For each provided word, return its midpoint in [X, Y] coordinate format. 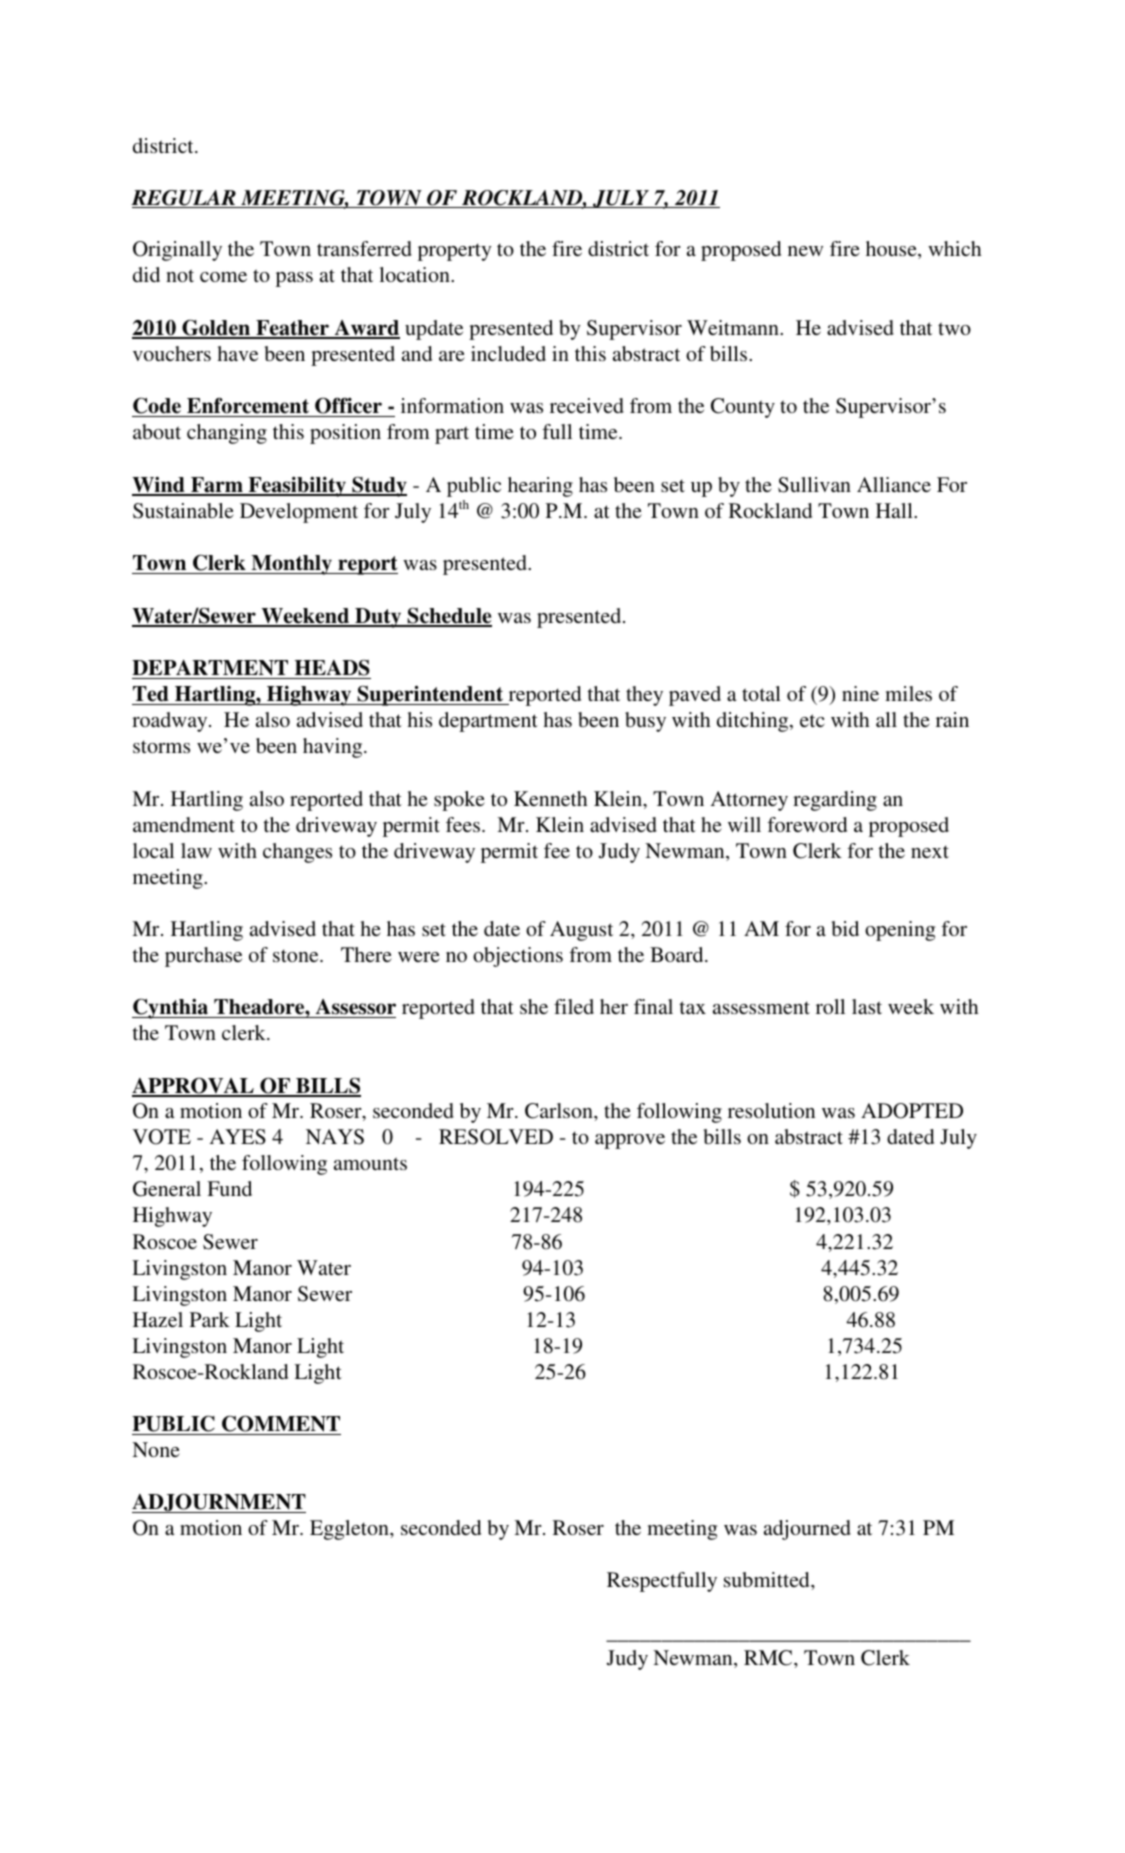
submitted [768, 1579]
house [892, 250]
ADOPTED [912, 1111]
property [455, 252]
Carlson [560, 1111]
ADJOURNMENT [219, 1503]
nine [860, 693]
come [223, 277]
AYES [237, 1137]
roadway [171, 722]
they [644, 696]
